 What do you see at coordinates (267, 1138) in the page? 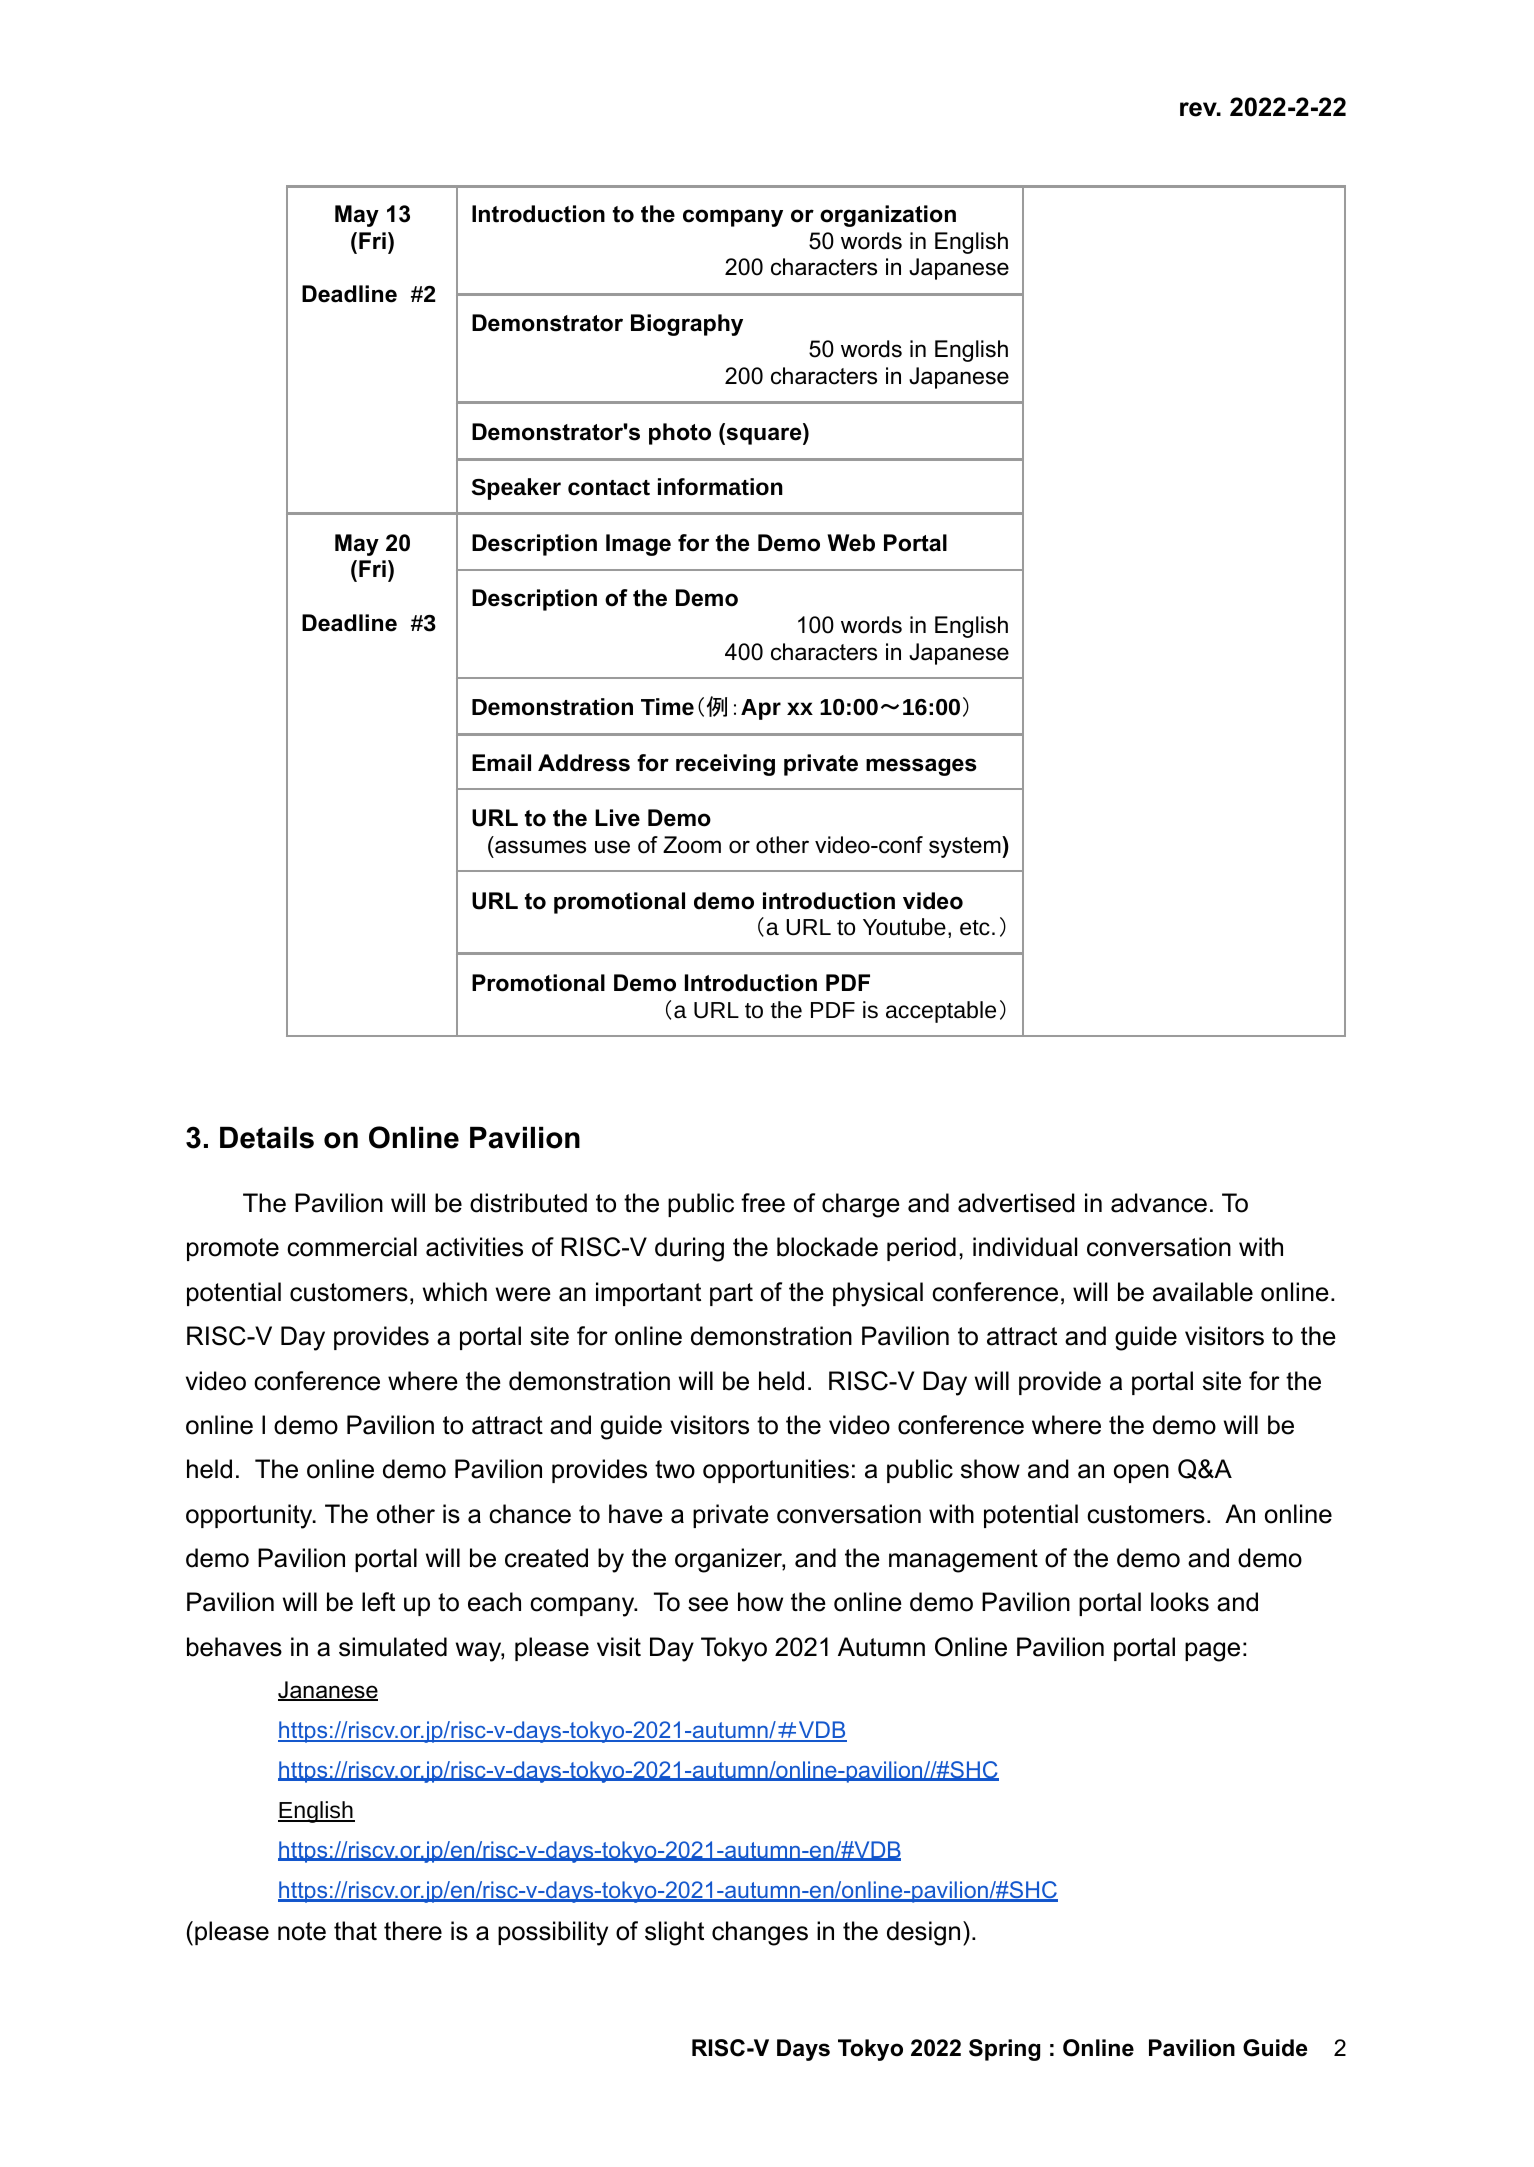
I see `Details` at bounding box center [267, 1138].
